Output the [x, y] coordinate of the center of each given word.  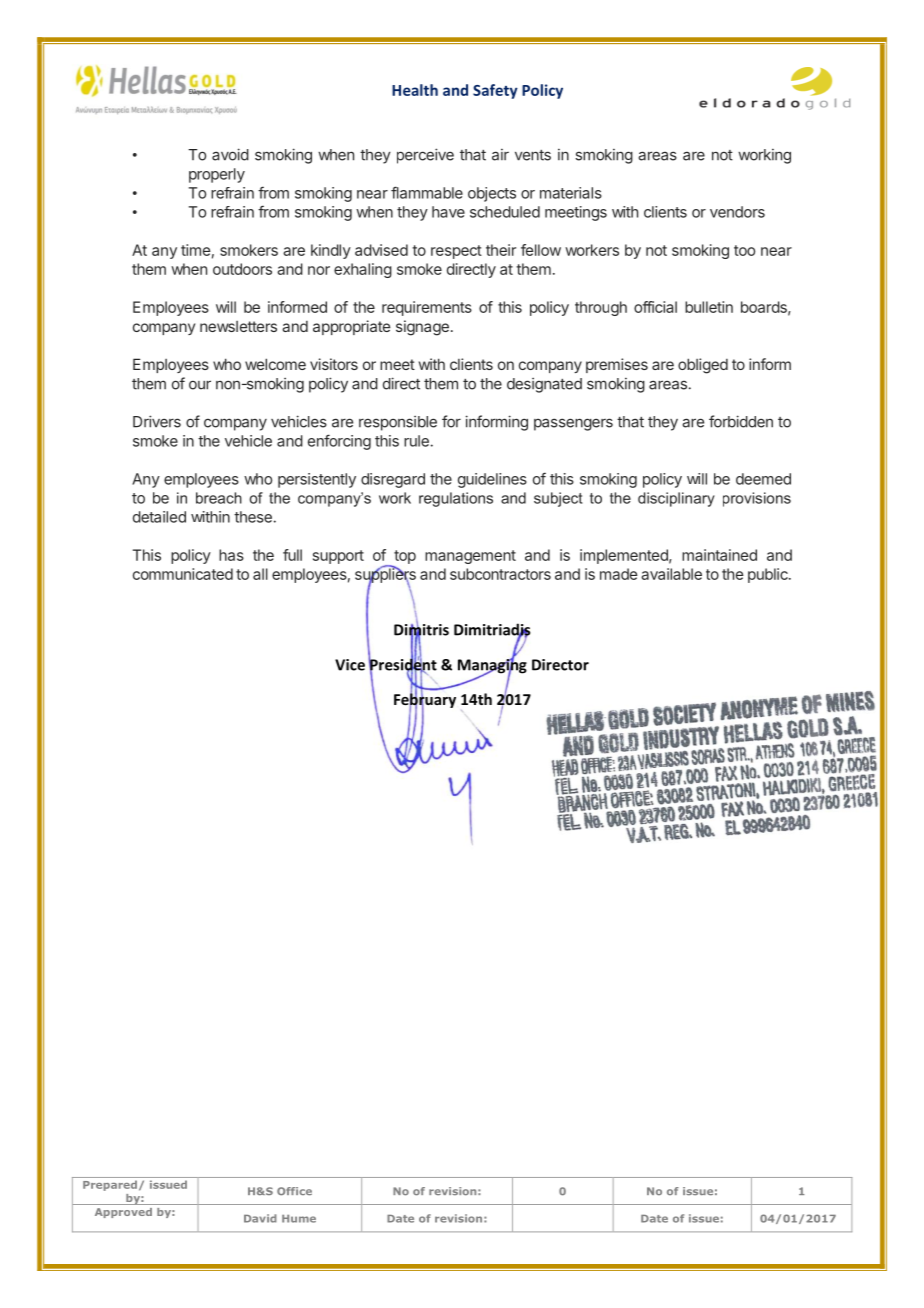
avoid [230, 154]
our [200, 385]
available [671, 574]
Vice [350, 665]
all [260, 574]
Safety [495, 91]
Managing [492, 666]
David [260, 1218]
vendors [737, 212]
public [769, 575]
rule [416, 441]
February [425, 700]
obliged [703, 366]
